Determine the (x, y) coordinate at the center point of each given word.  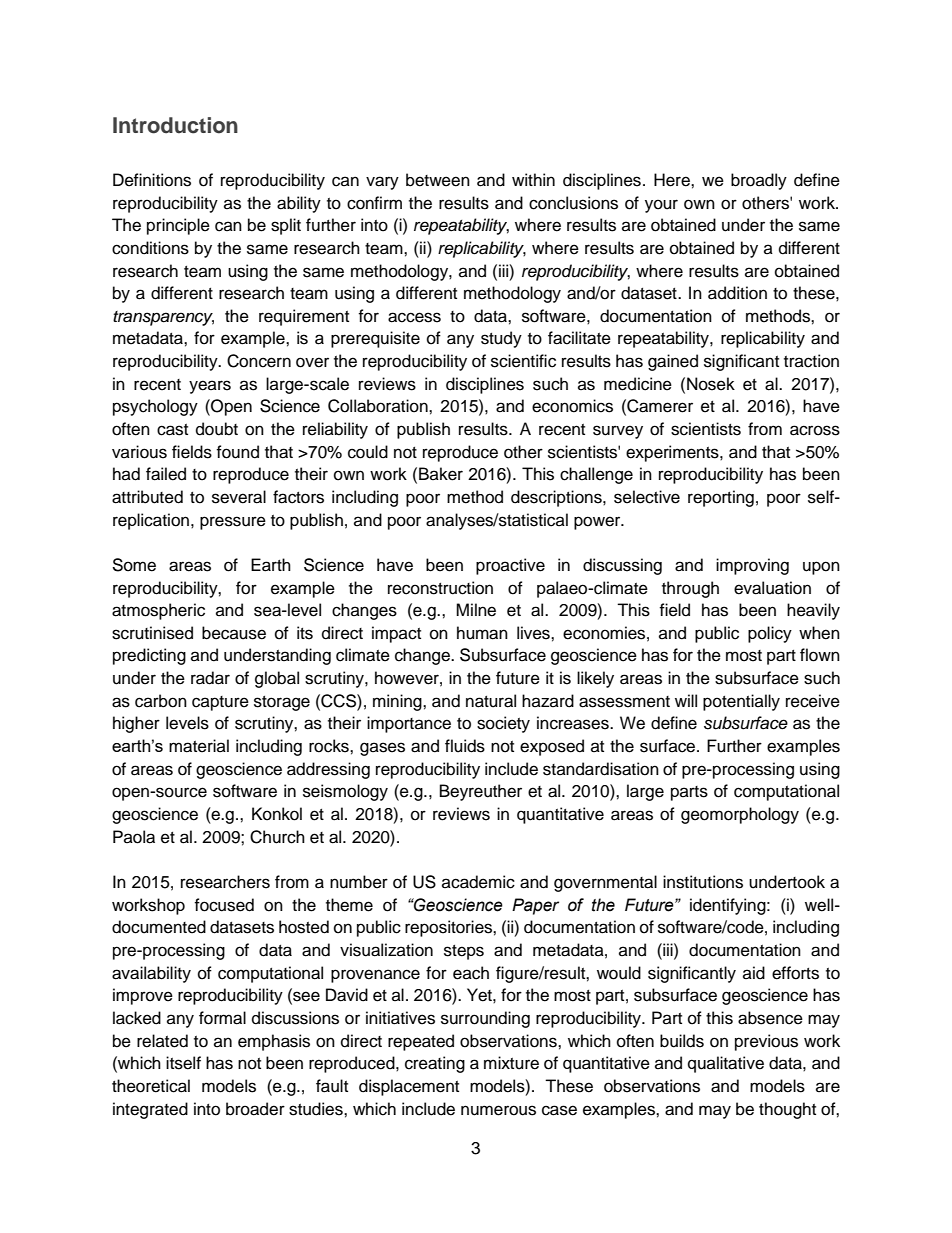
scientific (523, 361)
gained (673, 362)
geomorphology (740, 815)
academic (478, 882)
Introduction (175, 125)
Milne (476, 610)
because (234, 633)
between (438, 180)
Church (277, 837)
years (210, 387)
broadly (759, 181)
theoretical (151, 1086)
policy (770, 634)
